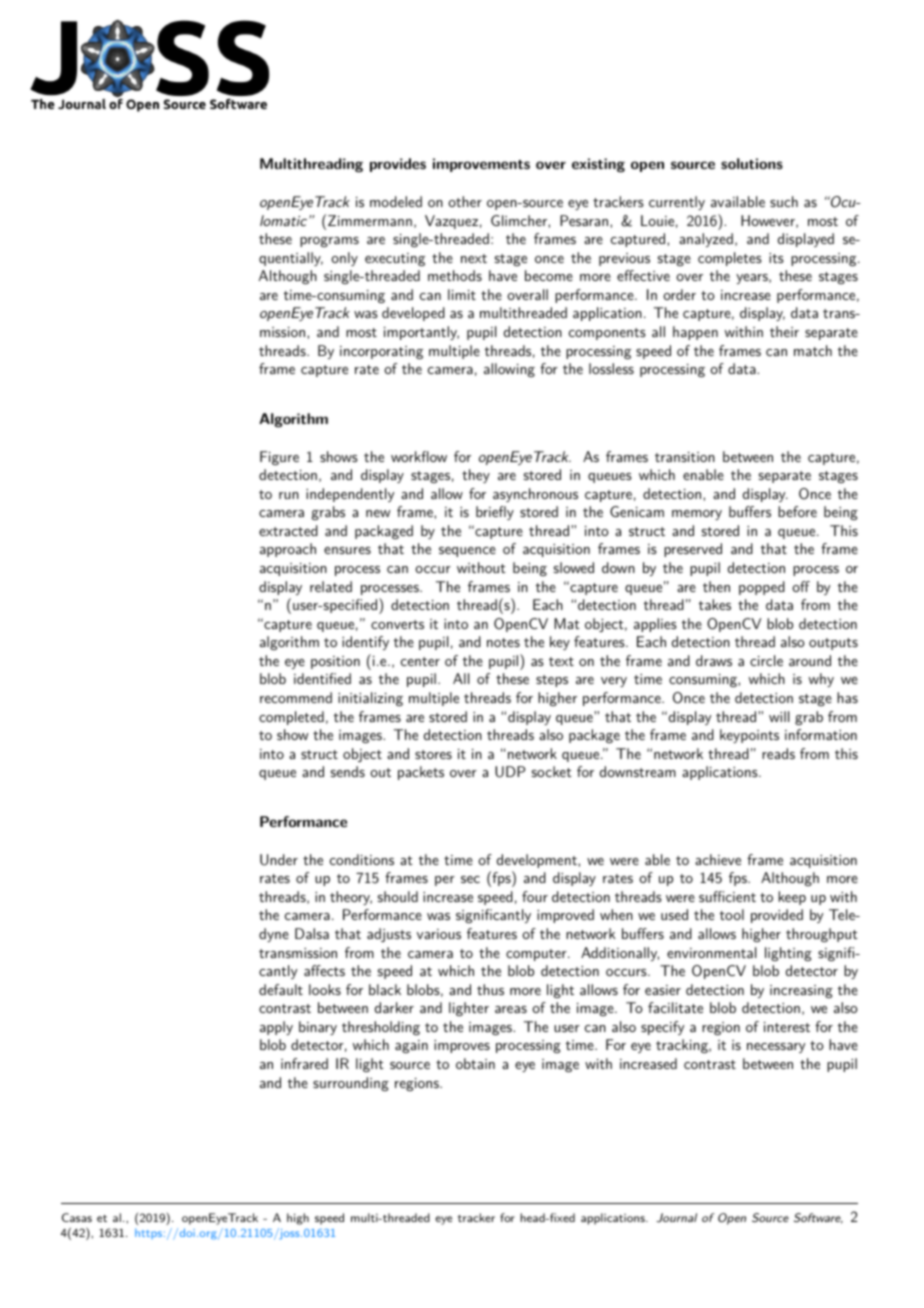  What do you see at coordinates (797, 511) in the page?
I see `before` at bounding box center [797, 511].
